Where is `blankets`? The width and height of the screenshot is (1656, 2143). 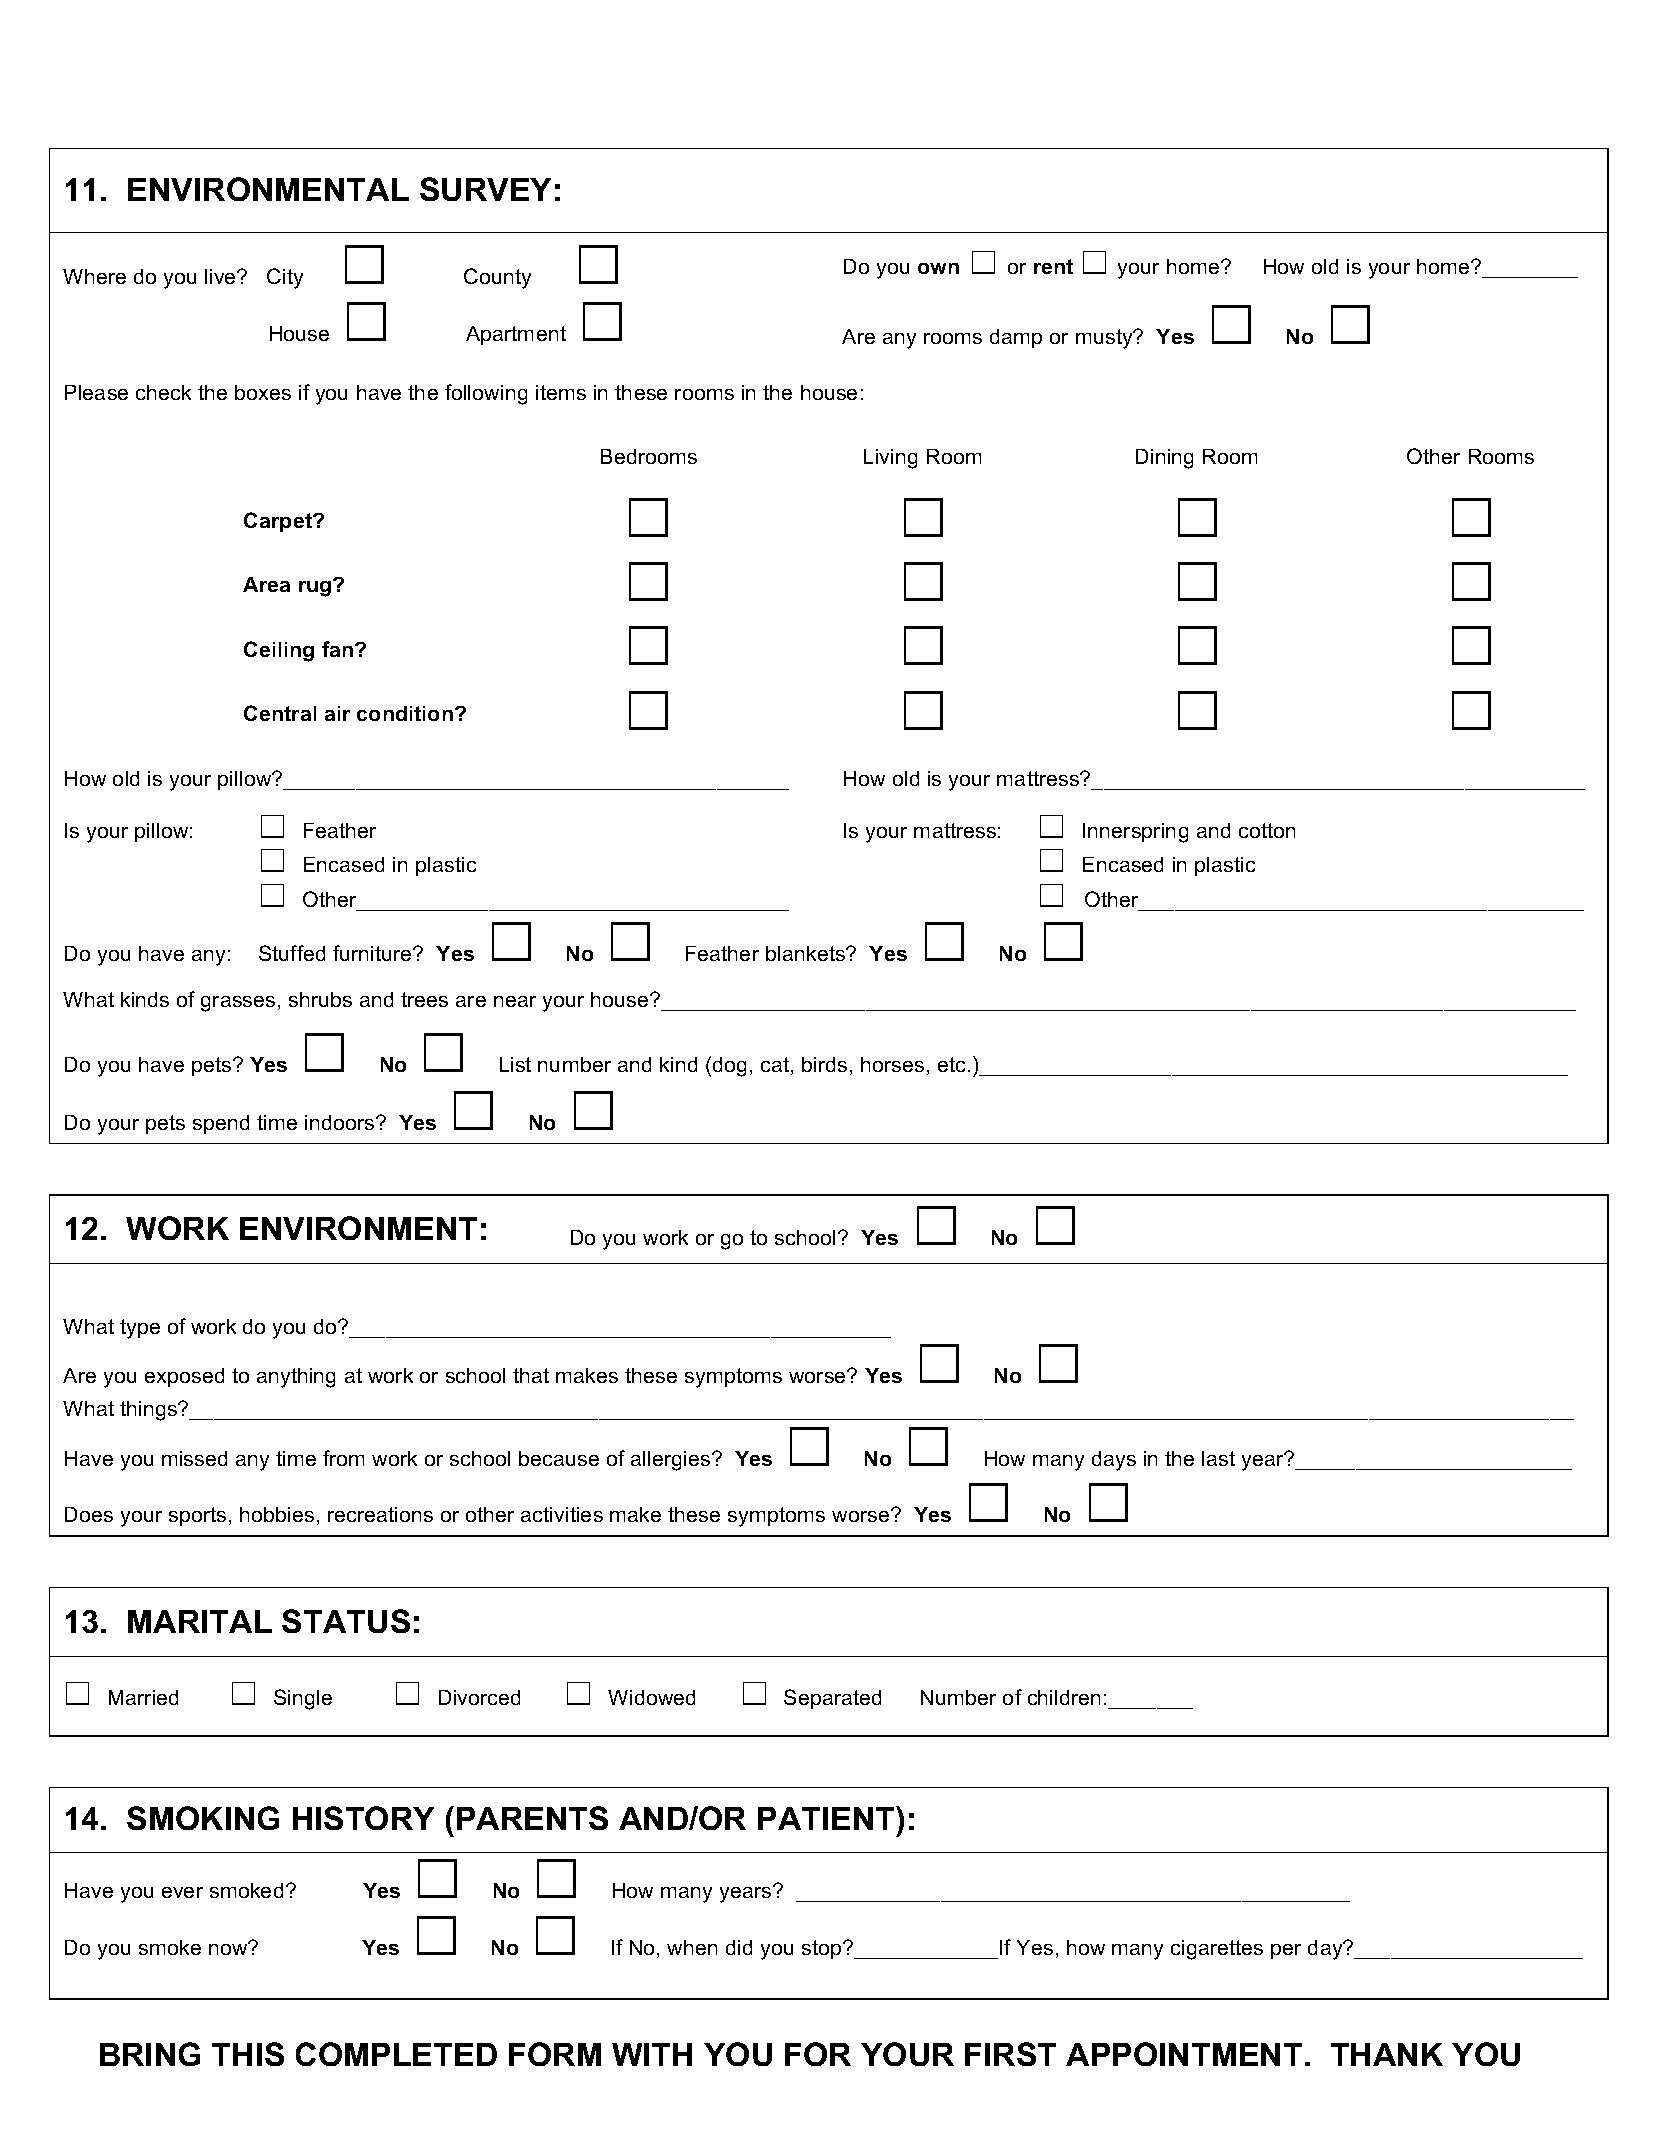 blankets is located at coordinates (806, 953).
